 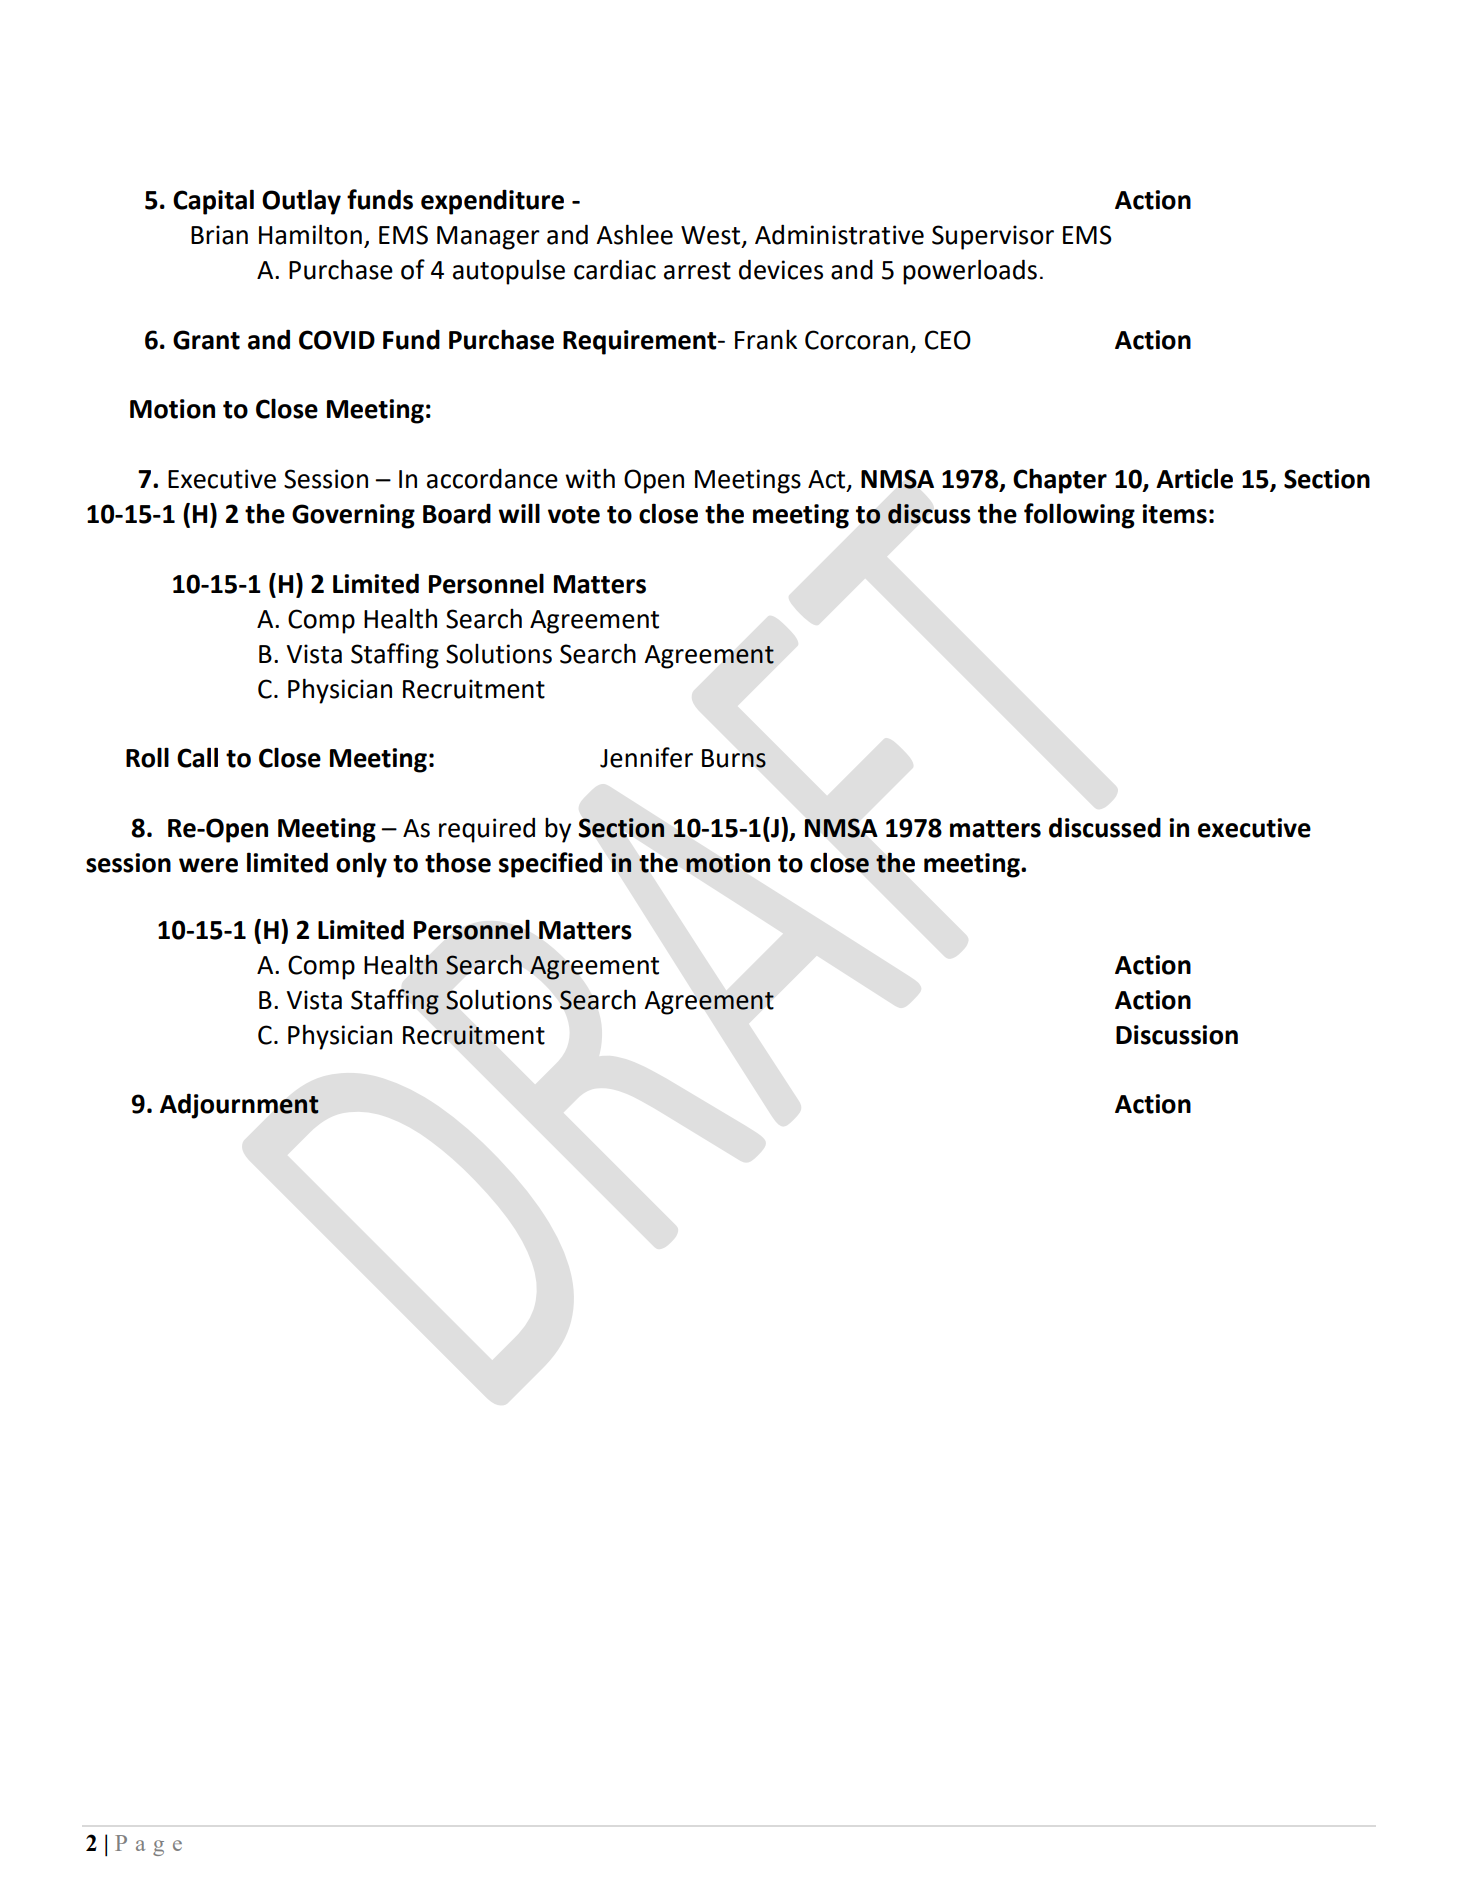 What do you see at coordinates (458, 862) in the page?
I see `those` at bounding box center [458, 862].
